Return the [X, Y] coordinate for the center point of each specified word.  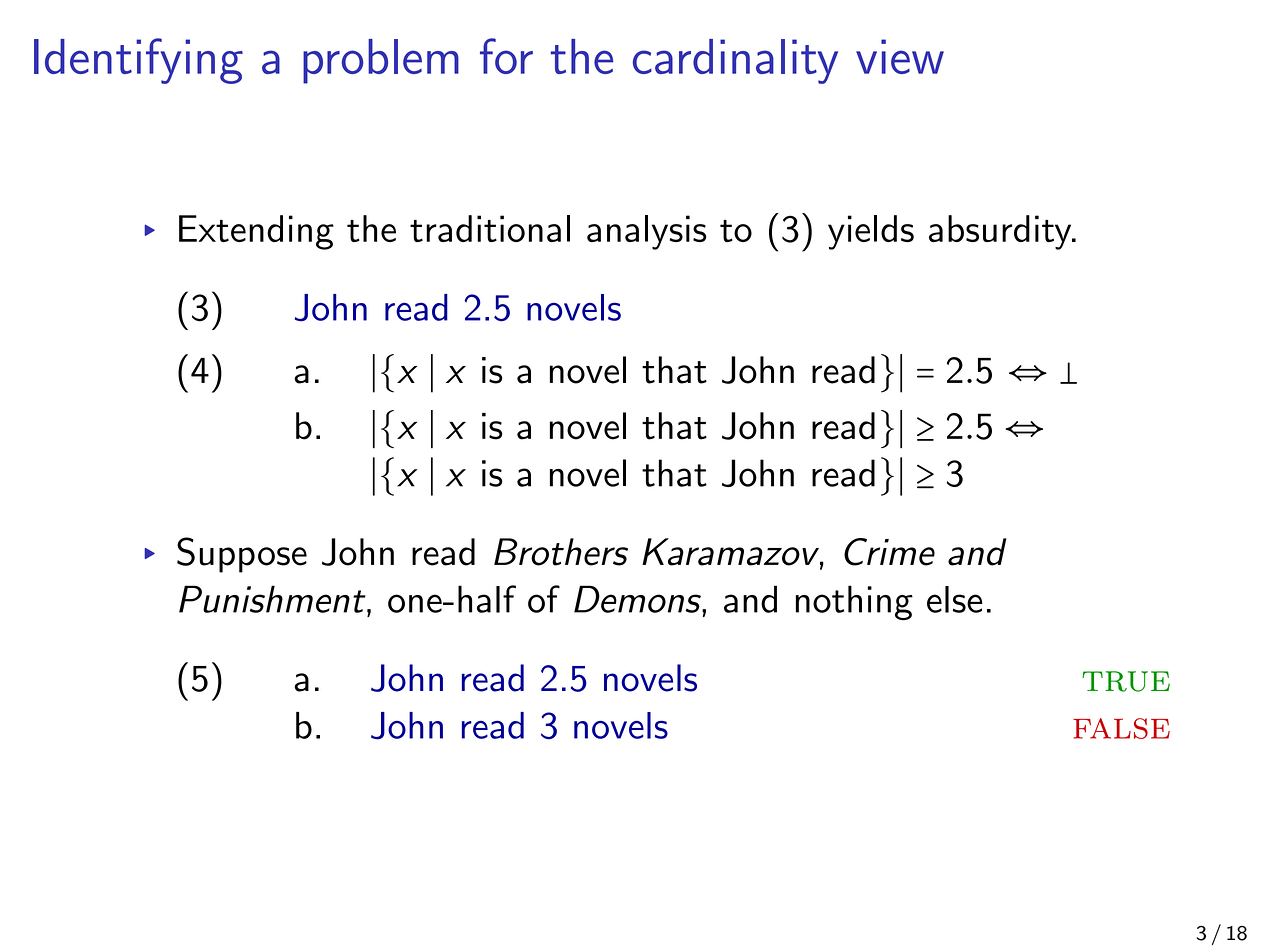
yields [871, 232]
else [955, 599]
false [1121, 728]
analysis [646, 232]
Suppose [242, 555]
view [900, 56]
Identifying [138, 61]
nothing [854, 603]
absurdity [1001, 232]
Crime [889, 552]
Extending [256, 232]
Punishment [273, 599]
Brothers [561, 552]
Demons [638, 599]
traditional [490, 228]
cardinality [735, 61]
